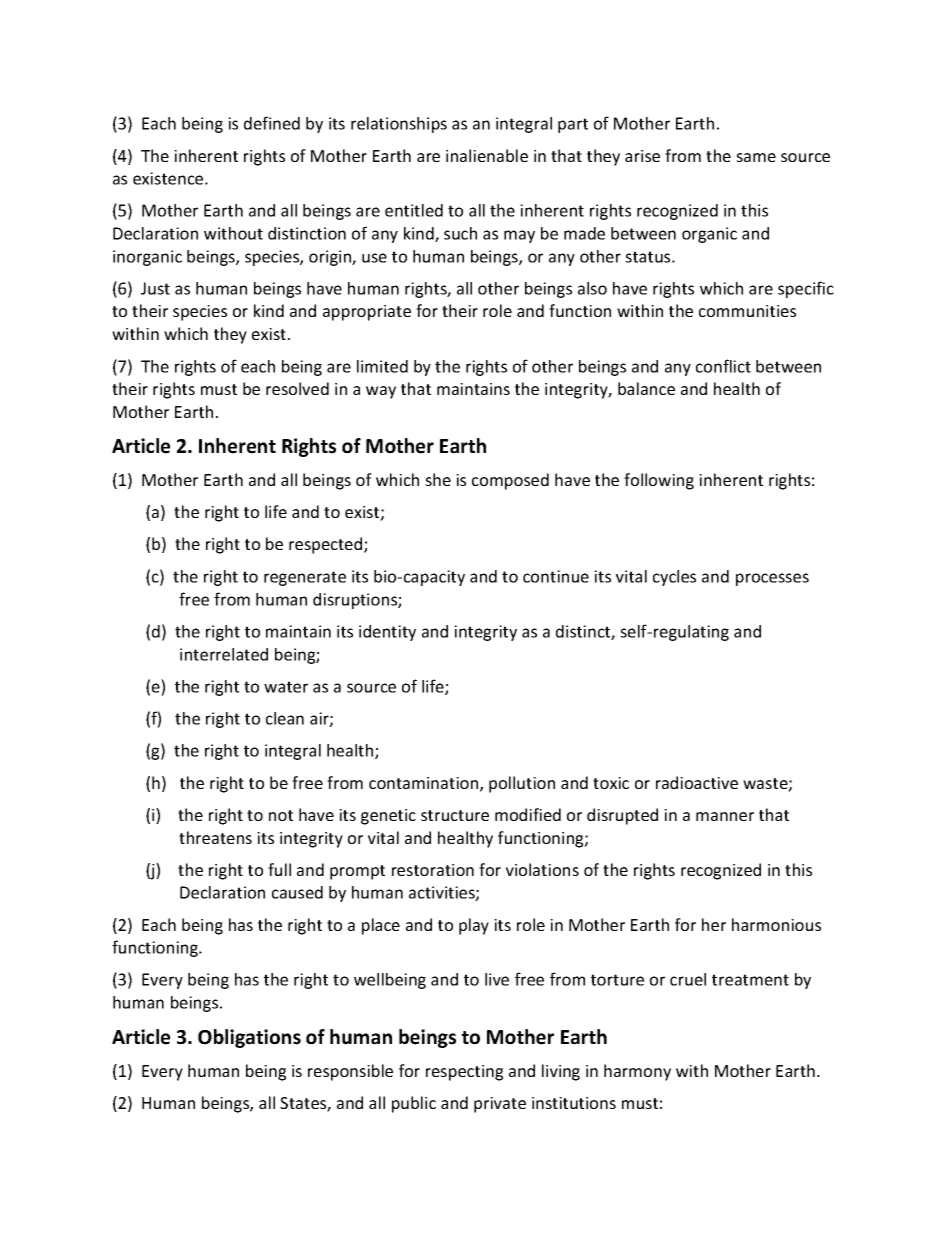 The height and width of the screenshot is (1233, 952). Describe the element at coordinates (637, 1072) in the screenshot. I see `harmony` at that location.
